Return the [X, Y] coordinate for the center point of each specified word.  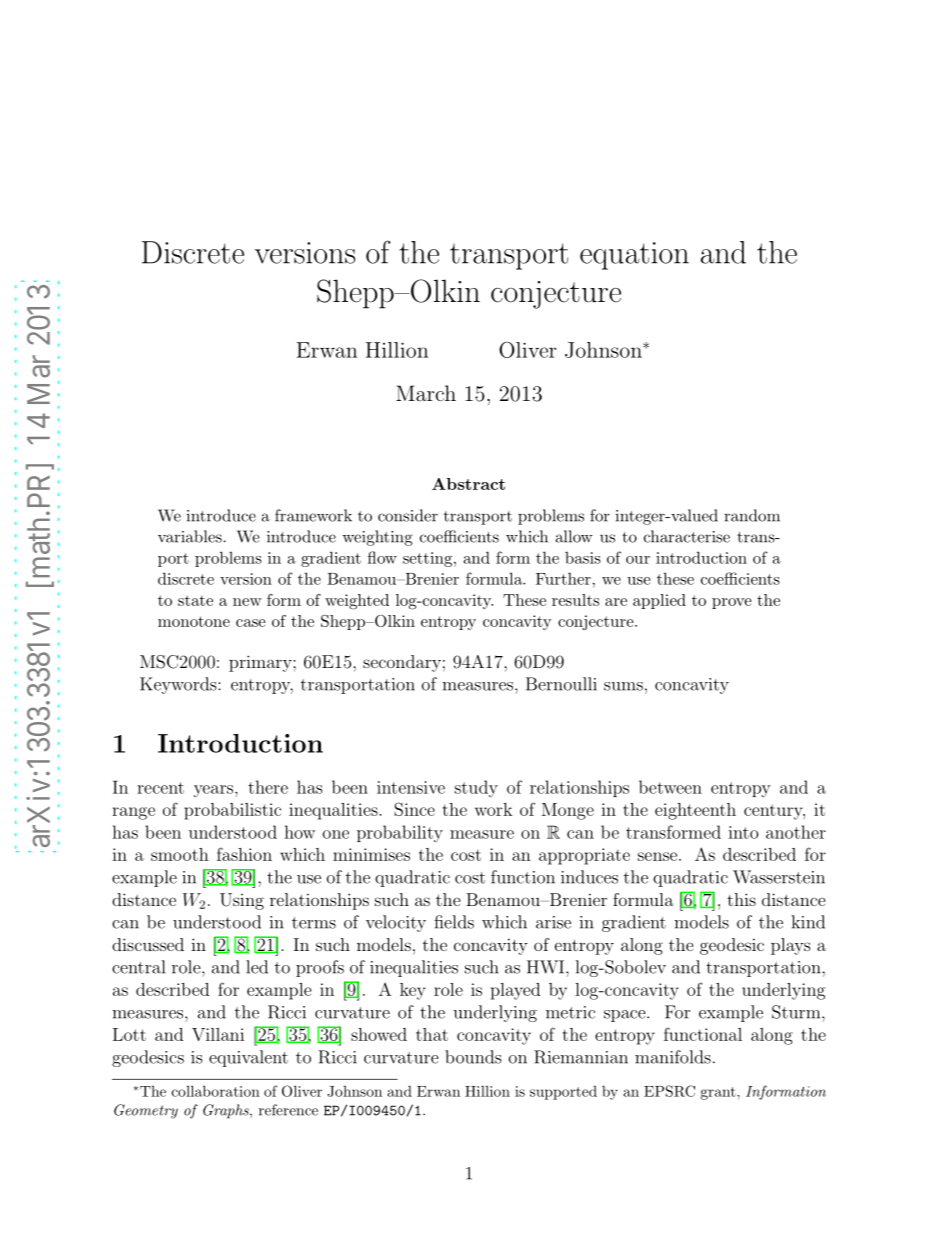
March [426, 393]
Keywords [179, 685]
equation [634, 256]
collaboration [216, 1091]
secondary [402, 663]
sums [623, 686]
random [752, 515]
